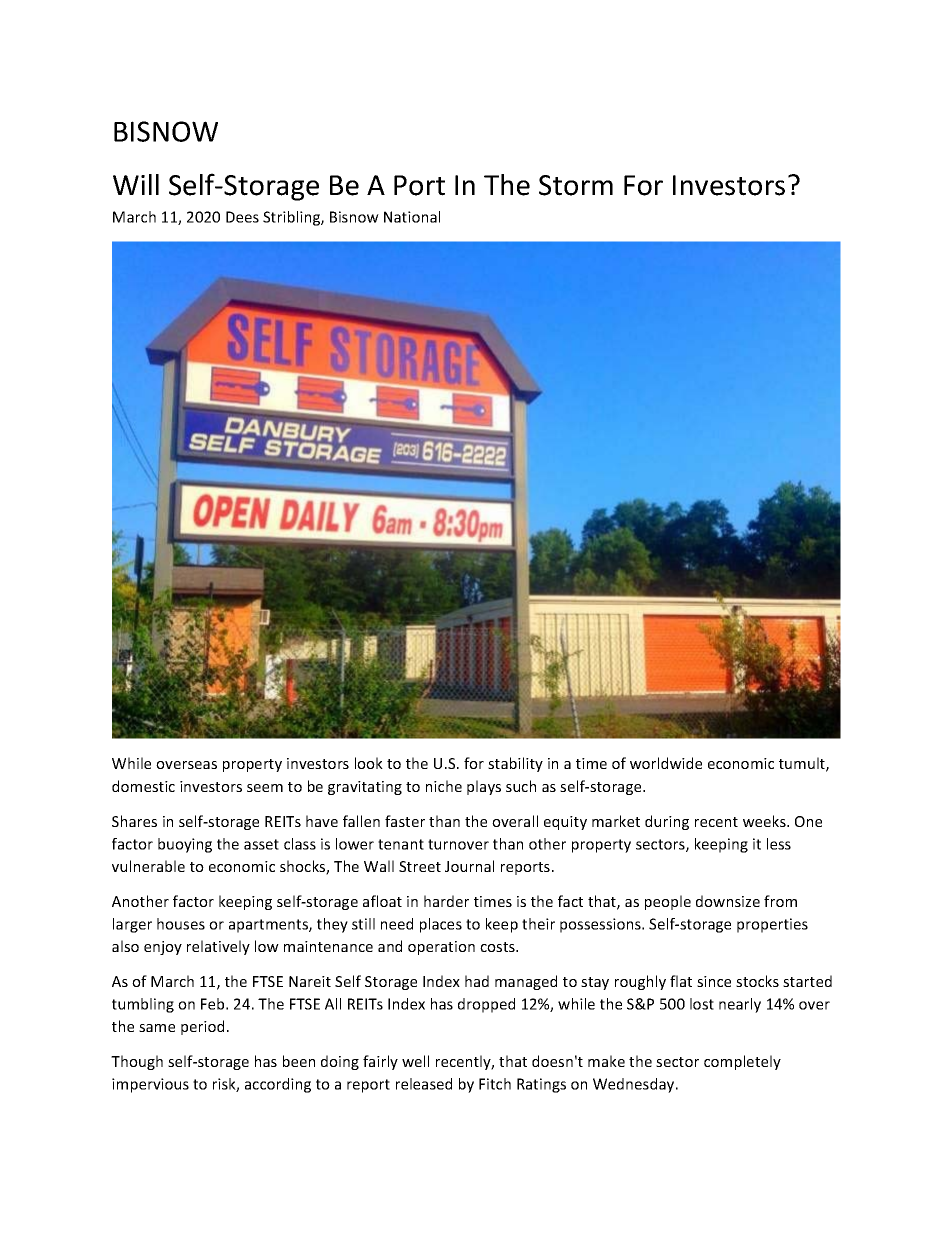  Describe the element at coordinates (666, 763) in the screenshot. I see `worldwide` at that location.
